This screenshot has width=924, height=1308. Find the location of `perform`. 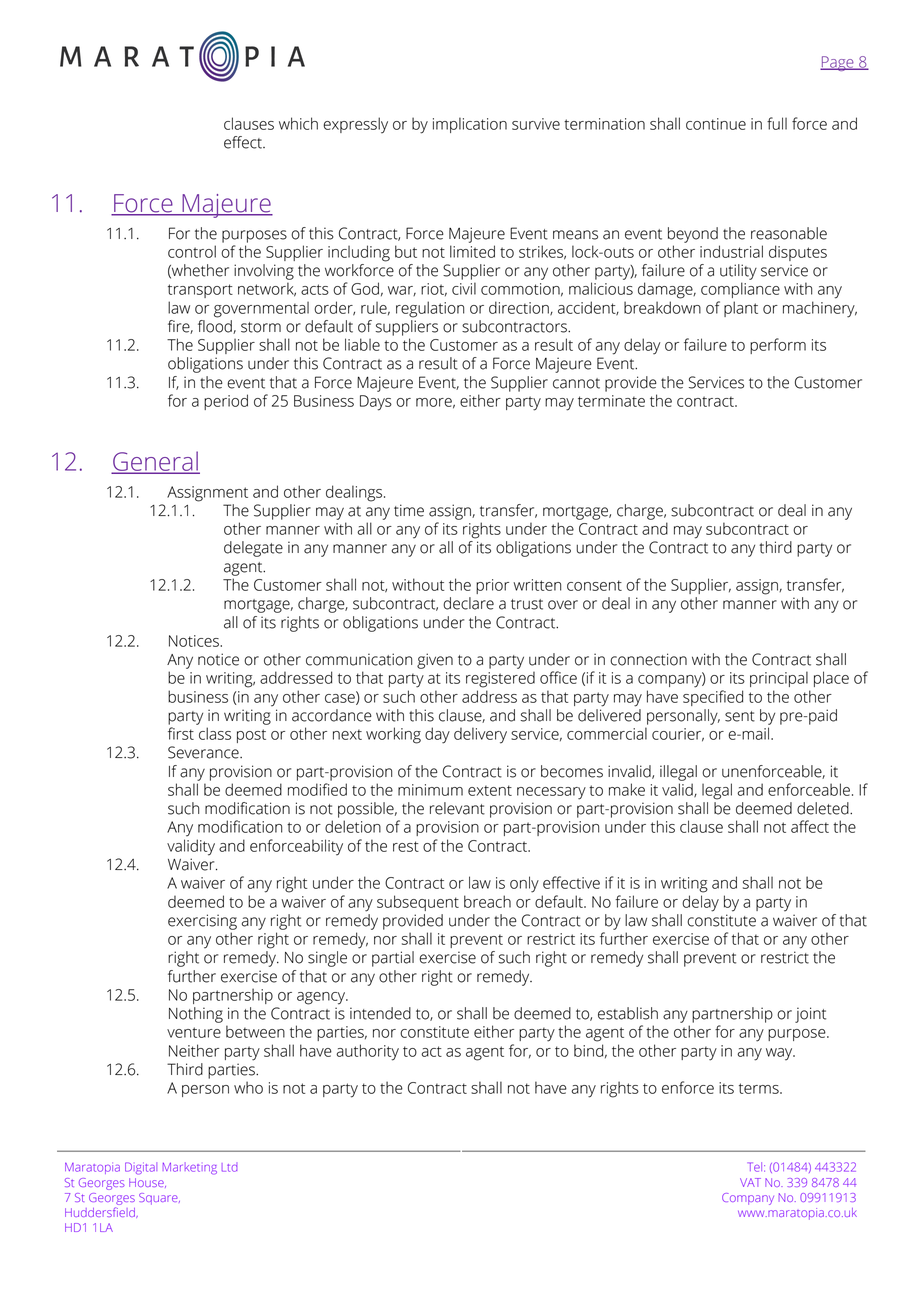

perform is located at coordinates (778, 346).
